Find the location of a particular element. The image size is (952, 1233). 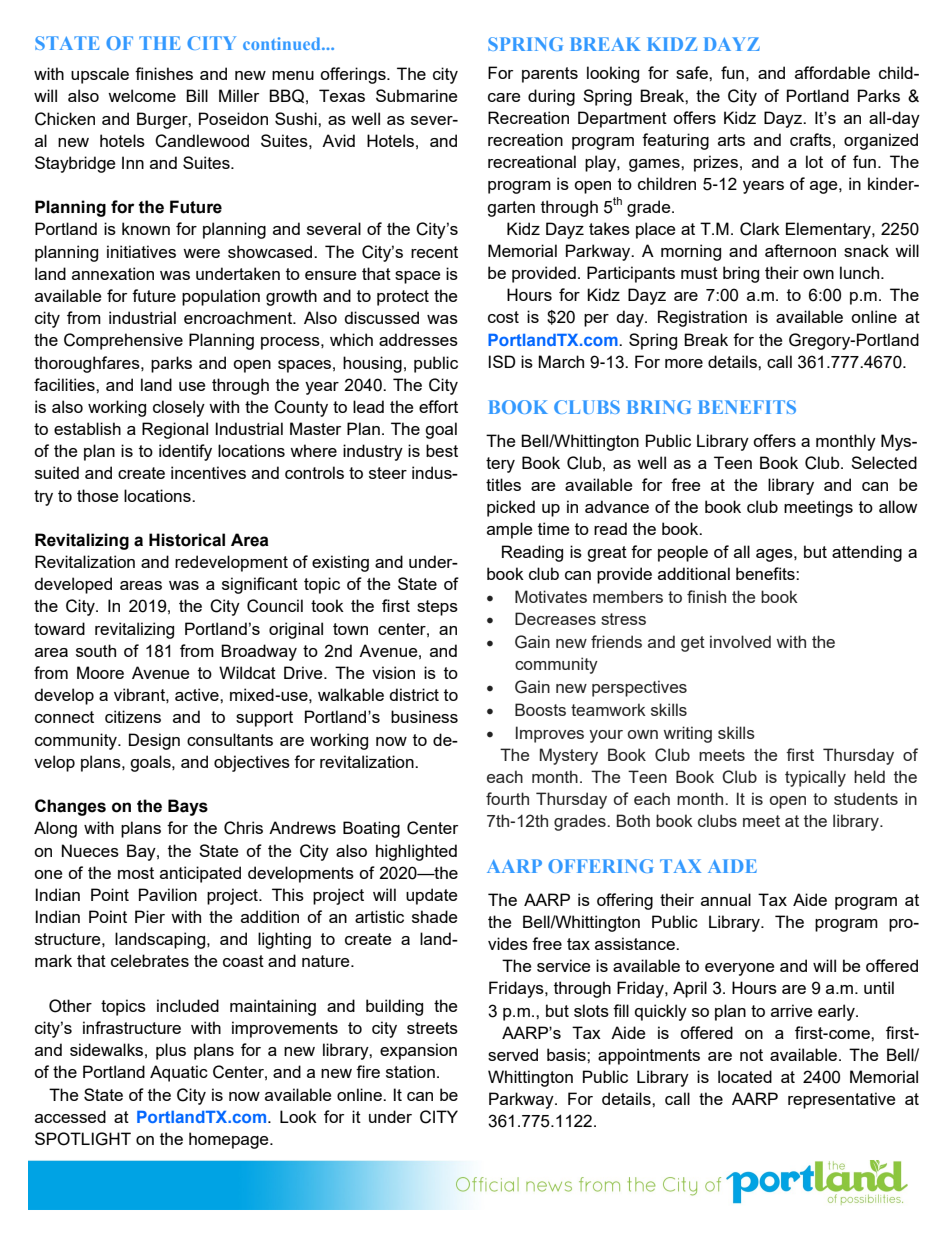

steps is located at coordinates (437, 608).
